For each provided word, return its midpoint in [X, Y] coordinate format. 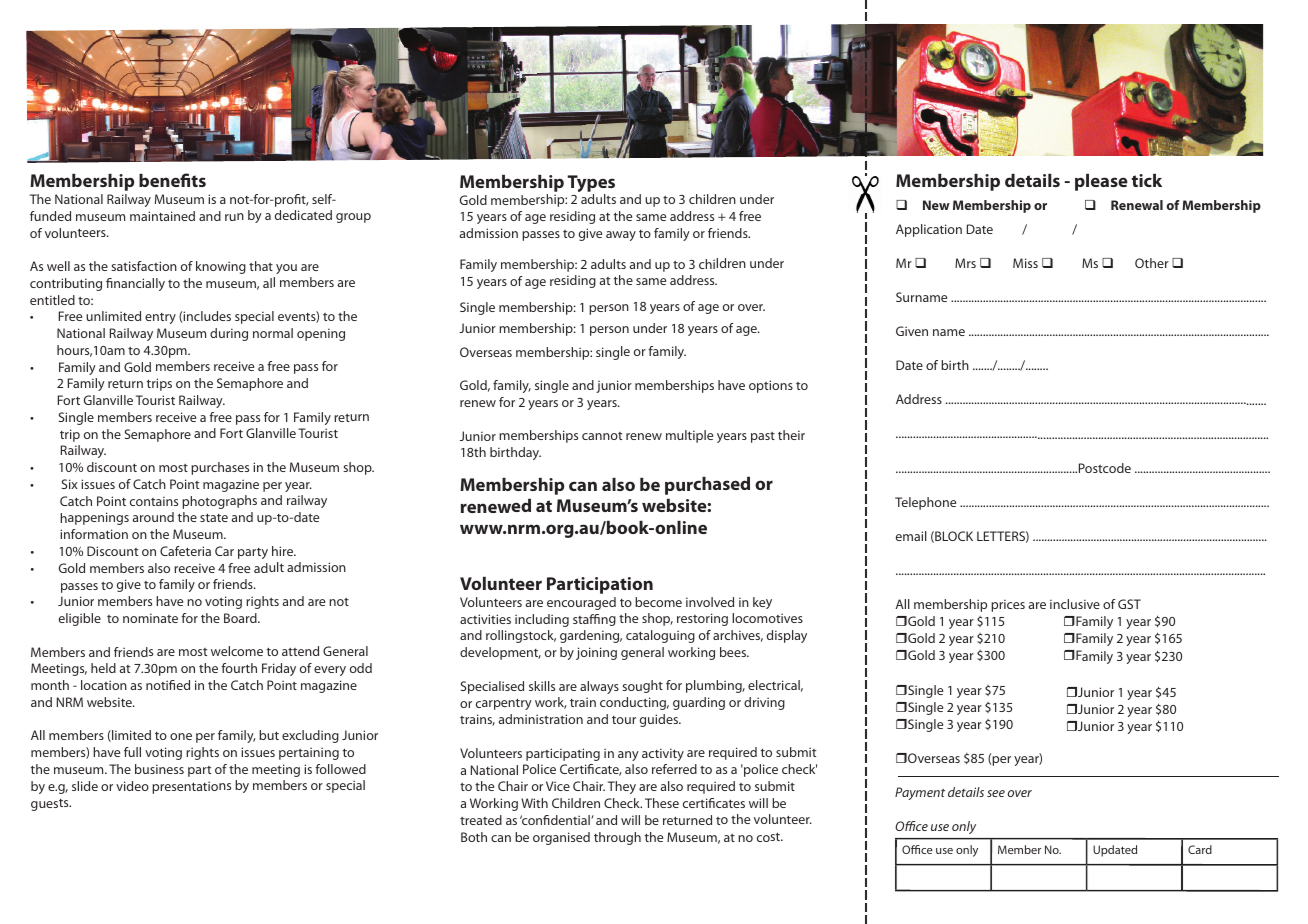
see [996, 793]
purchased [707, 485]
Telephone [925, 503]
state [214, 517]
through [617, 838]
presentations [191, 787]
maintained [162, 216]
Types [591, 185]
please [1101, 182]
